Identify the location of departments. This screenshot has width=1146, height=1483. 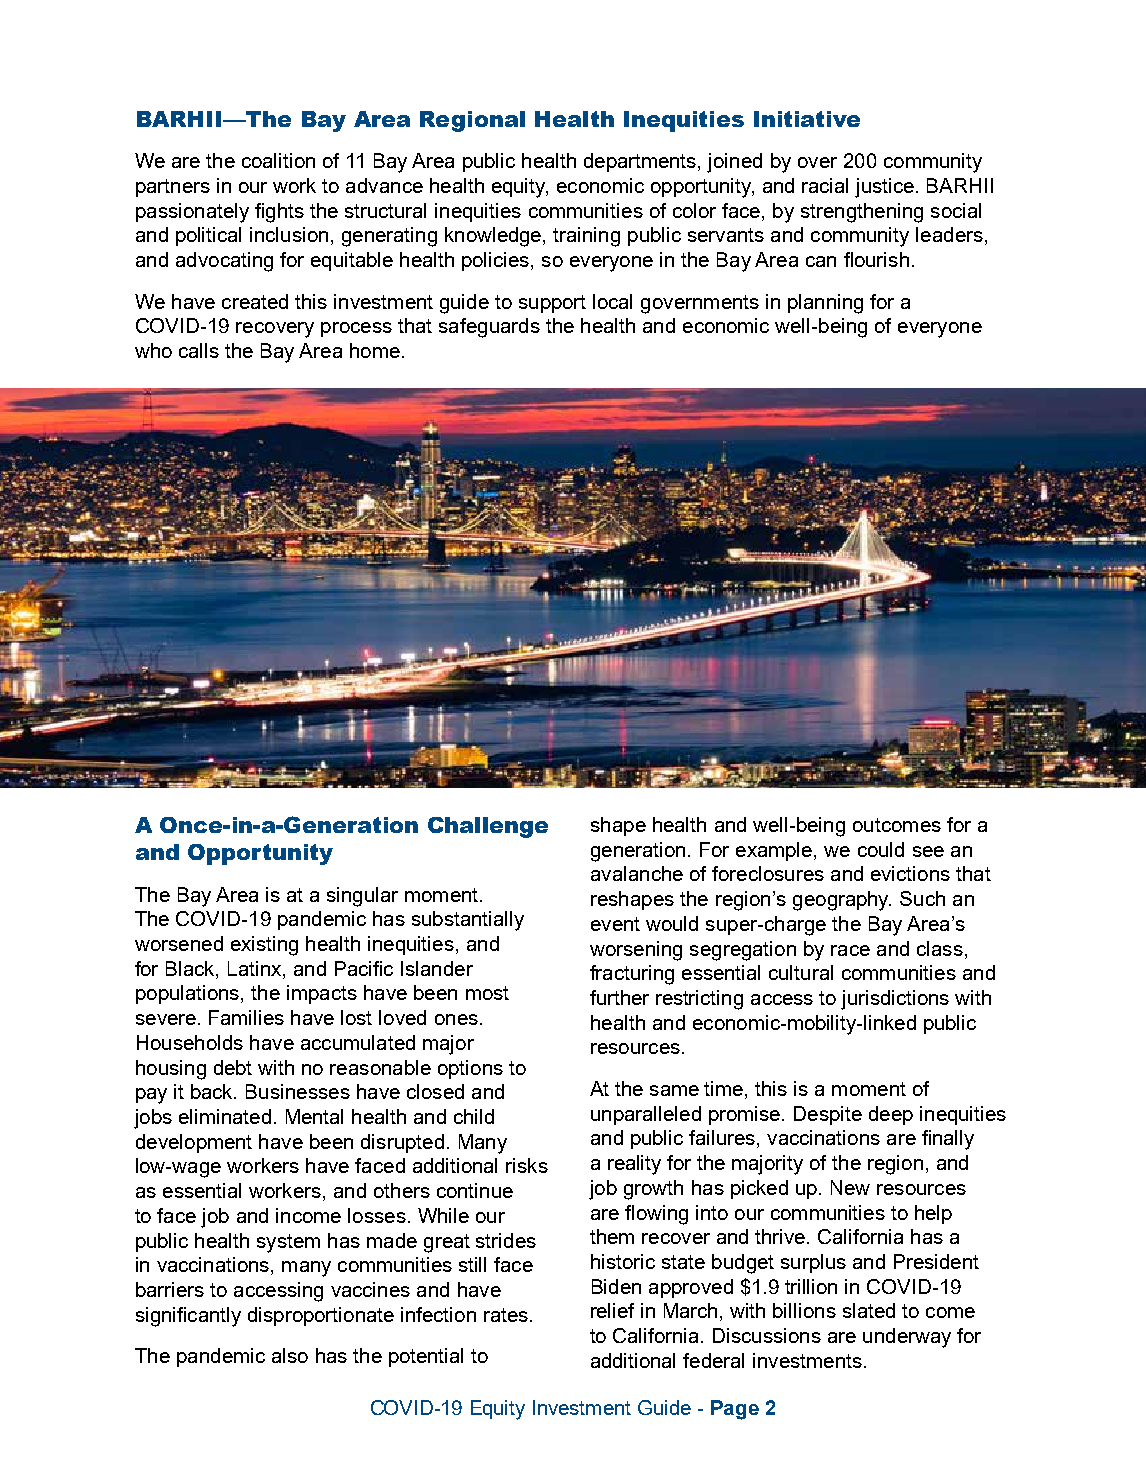
(641, 162).
